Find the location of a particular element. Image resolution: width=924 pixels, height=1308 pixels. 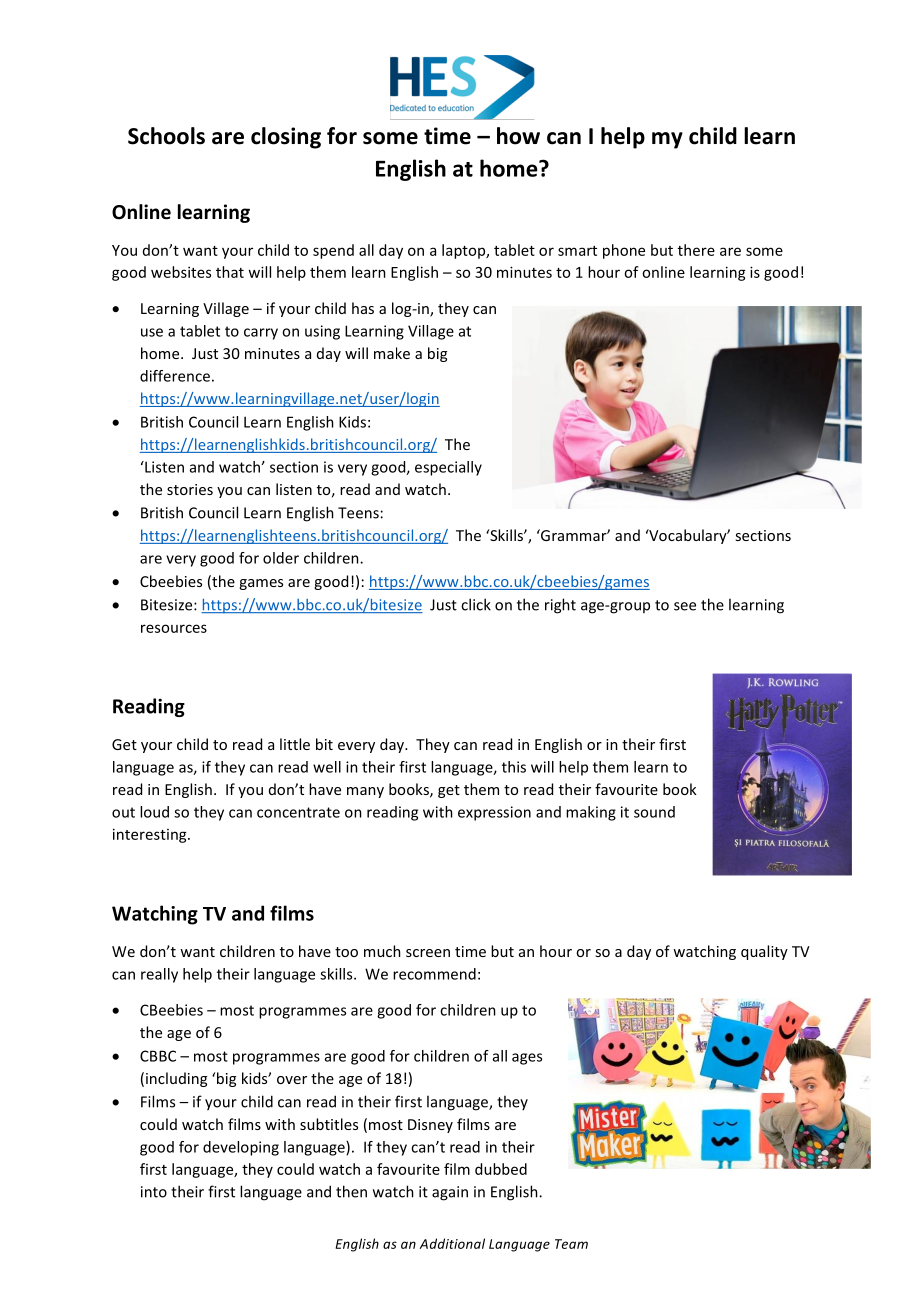

interesting is located at coordinates (151, 835).
